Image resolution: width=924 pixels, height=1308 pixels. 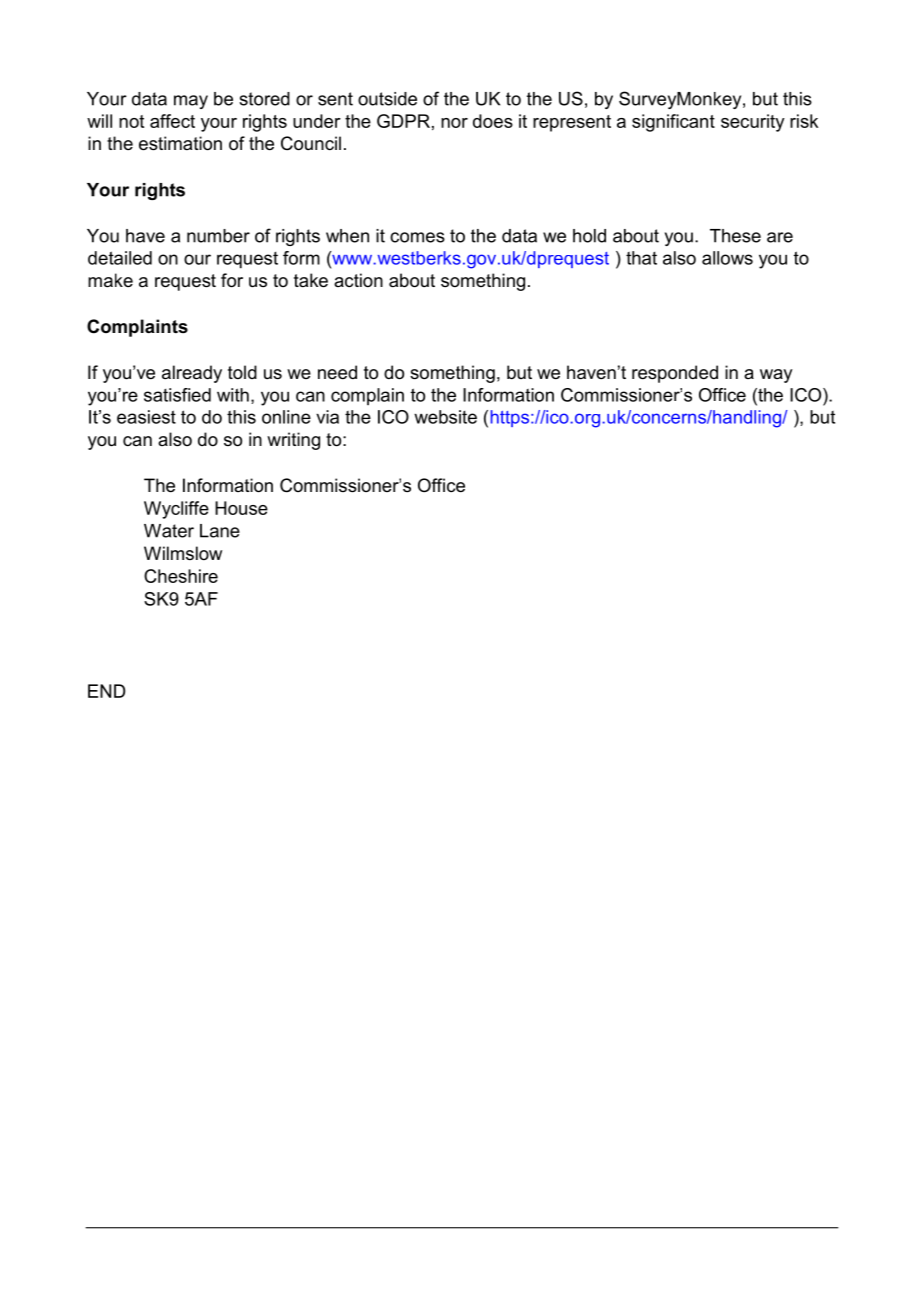 I want to click on allows, so click(x=727, y=258).
